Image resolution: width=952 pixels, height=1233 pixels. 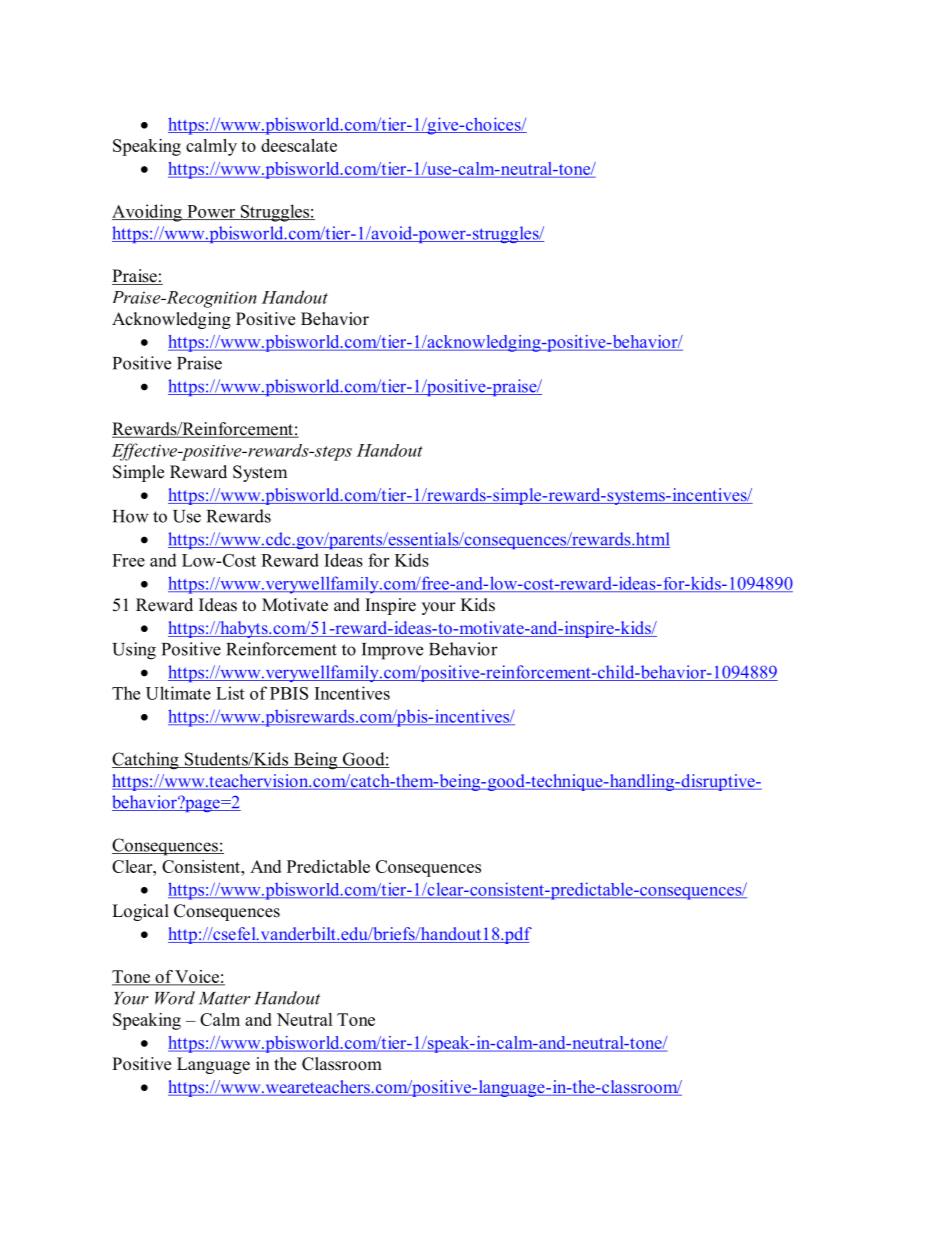 What do you see at coordinates (134, 651) in the screenshot?
I see `Using` at bounding box center [134, 651].
